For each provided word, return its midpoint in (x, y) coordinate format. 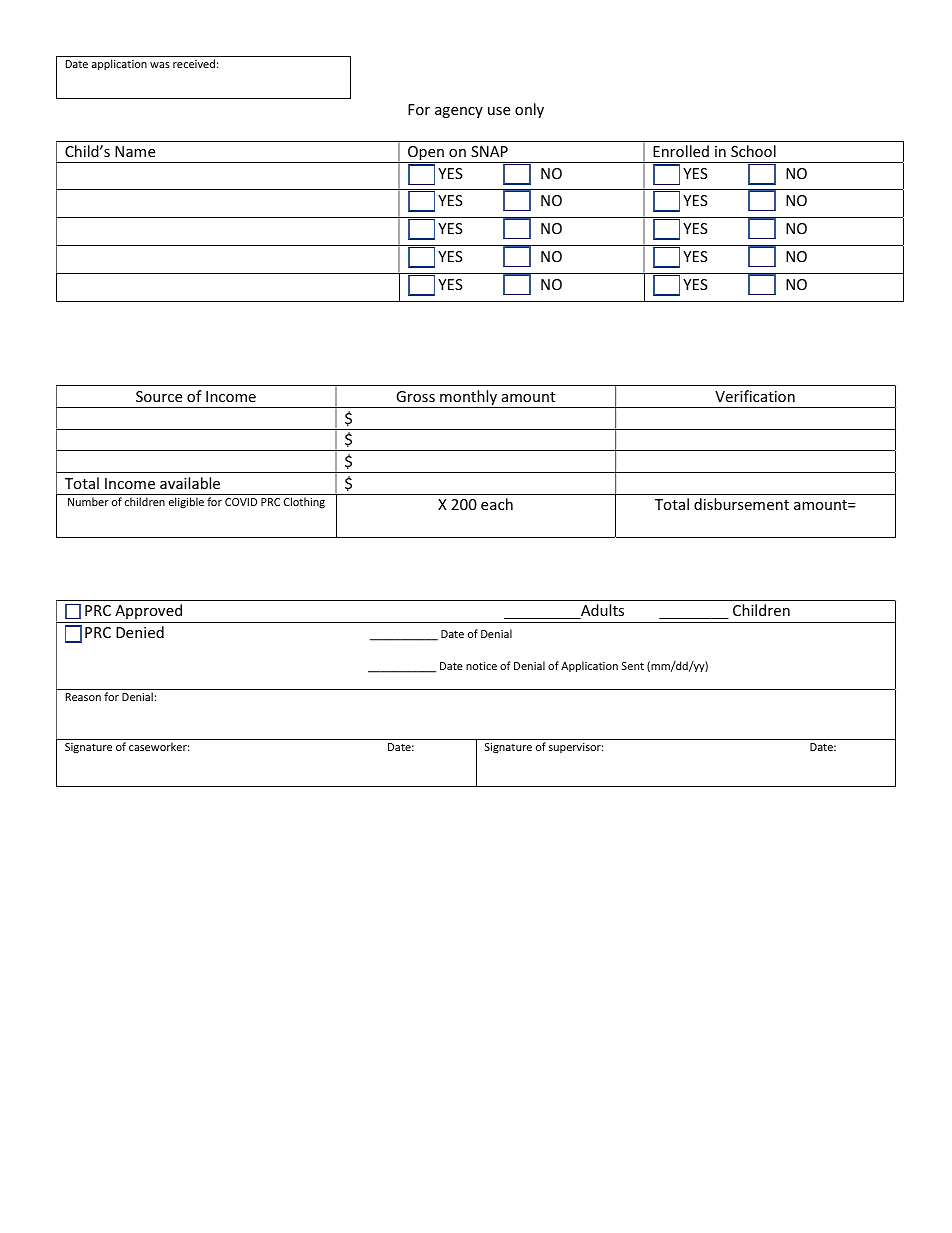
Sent (633, 666)
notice (481, 666)
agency (459, 112)
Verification (755, 396)
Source (159, 396)
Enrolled (681, 151)
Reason (83, 697)
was (160, 65)
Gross (415, 396)
